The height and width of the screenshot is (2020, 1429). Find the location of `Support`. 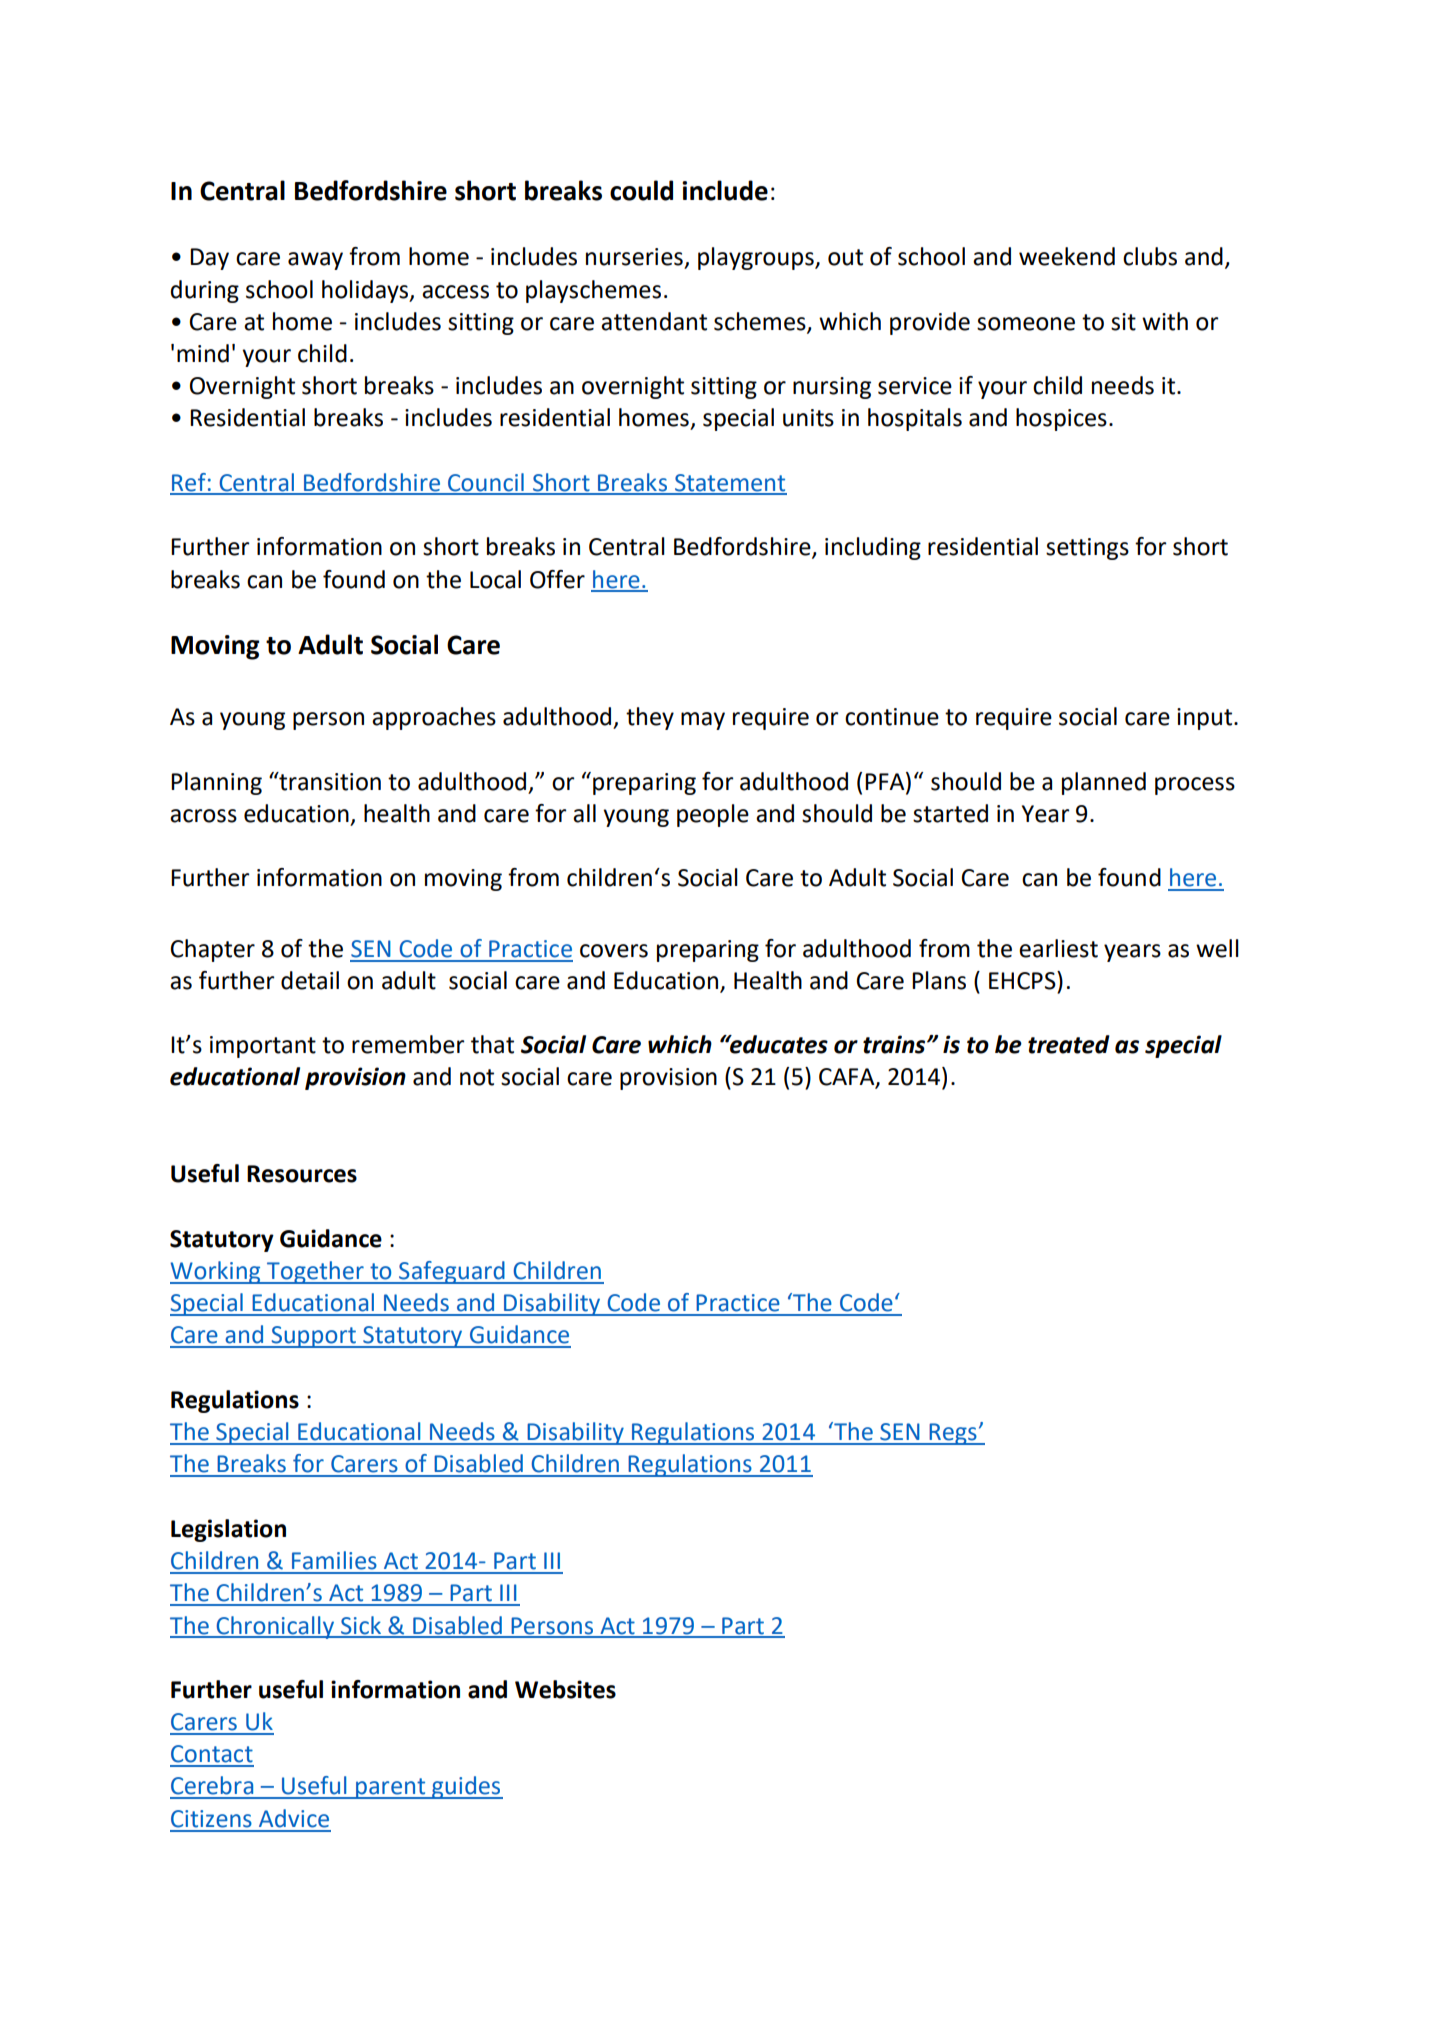

Support is located at coordinates (313, 1337).
